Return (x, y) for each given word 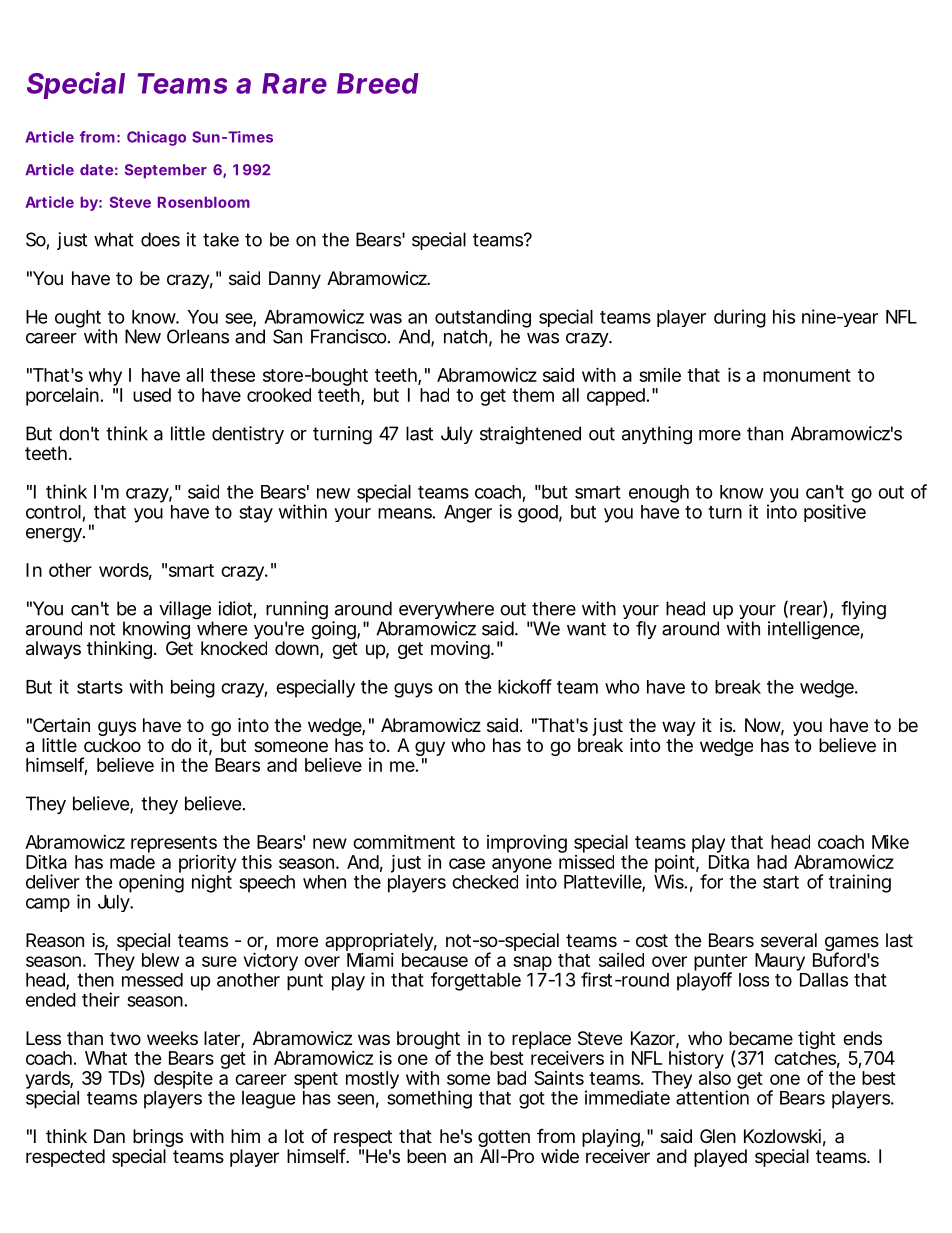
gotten (504, 1140)
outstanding (483, 319)
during (740, 318)
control (53, 512)
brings (158, 1139)
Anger (468, 514)
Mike (890, 842)
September (166, 171)
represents (174, 844)
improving (527, 843)
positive (835, 513)
